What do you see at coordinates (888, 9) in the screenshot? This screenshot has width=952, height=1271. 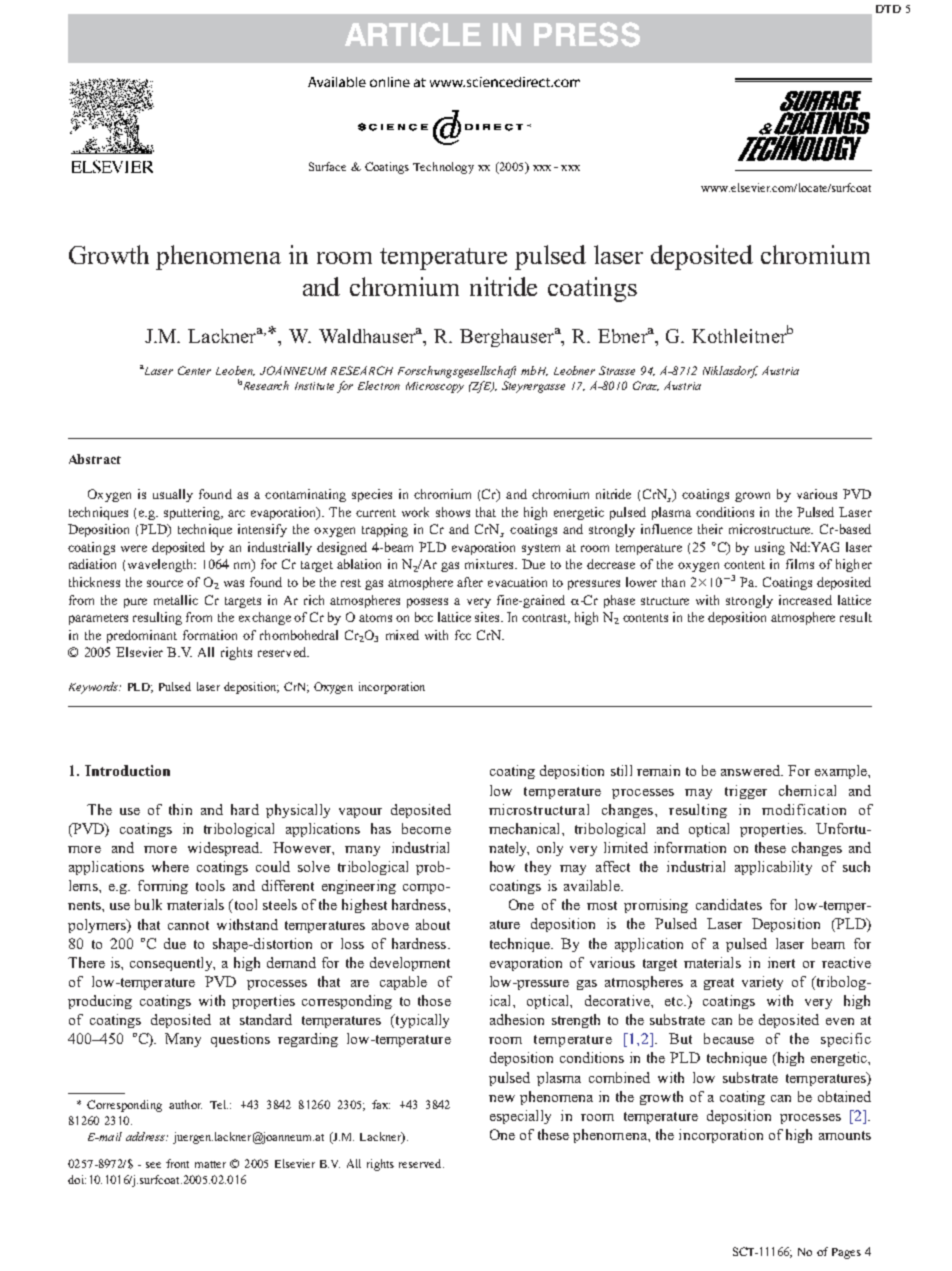 I see `DTD` at bounding box center [888, 9].
